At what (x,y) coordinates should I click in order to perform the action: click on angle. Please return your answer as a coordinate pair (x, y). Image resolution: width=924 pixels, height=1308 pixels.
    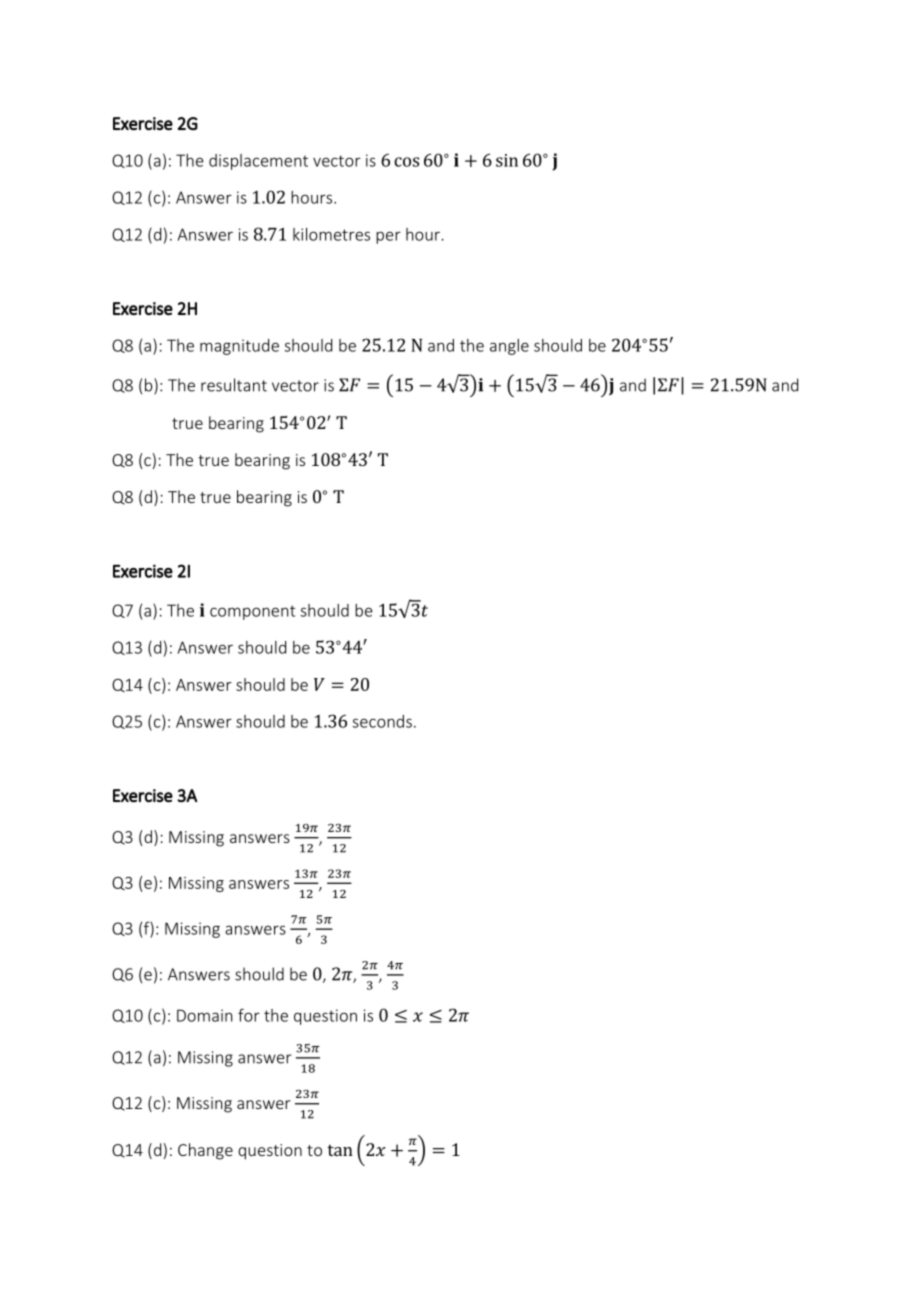
    Looking at the image, I should click on (509, 347).
